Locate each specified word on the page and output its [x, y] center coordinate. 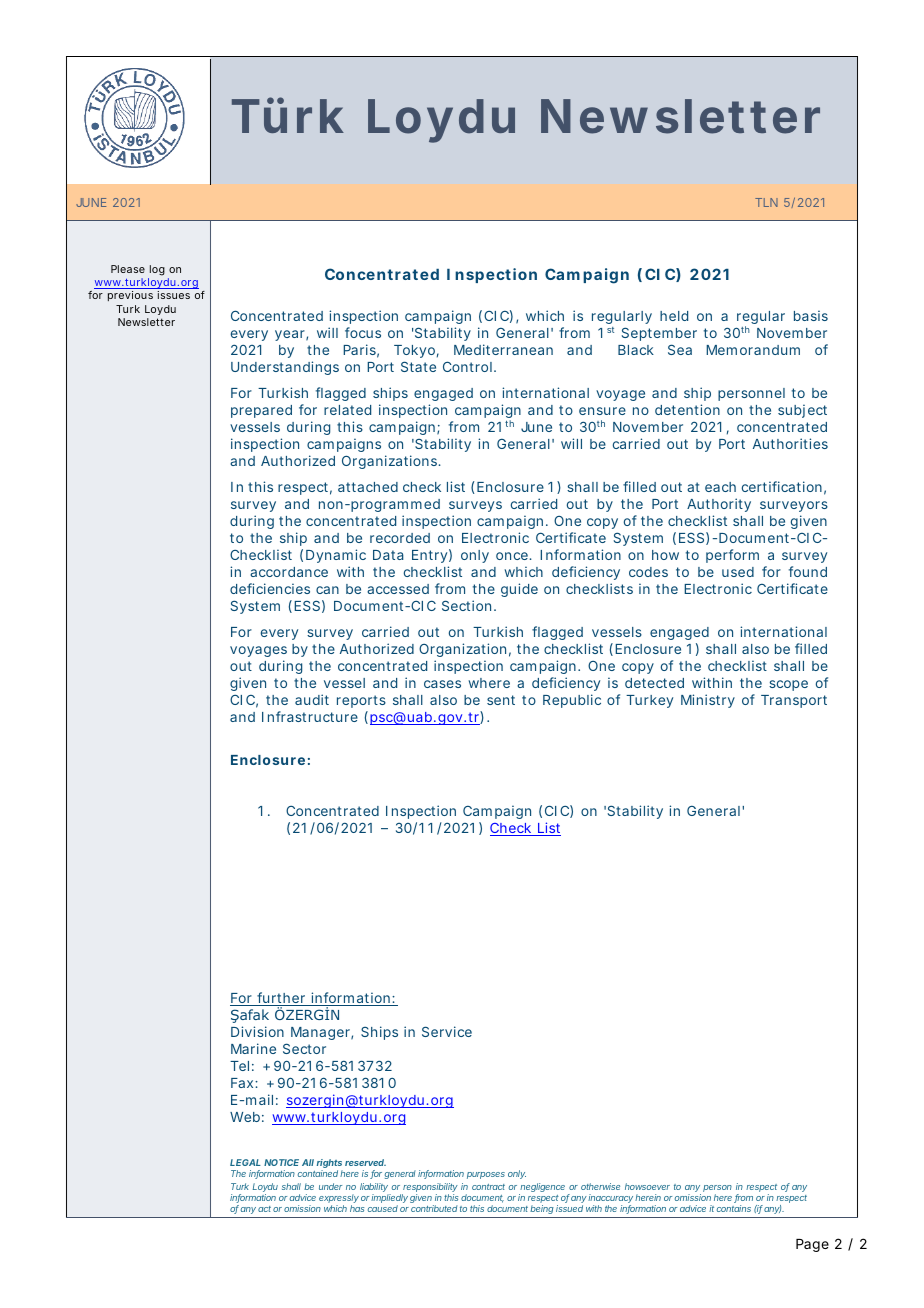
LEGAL [245, 1162]
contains [734, 1208]
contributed [434, 1208]
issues [173, 295]
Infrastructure [310, 716]
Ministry [708, 701]
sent [501, 700]
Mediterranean [503, 349]
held [674, 316]
